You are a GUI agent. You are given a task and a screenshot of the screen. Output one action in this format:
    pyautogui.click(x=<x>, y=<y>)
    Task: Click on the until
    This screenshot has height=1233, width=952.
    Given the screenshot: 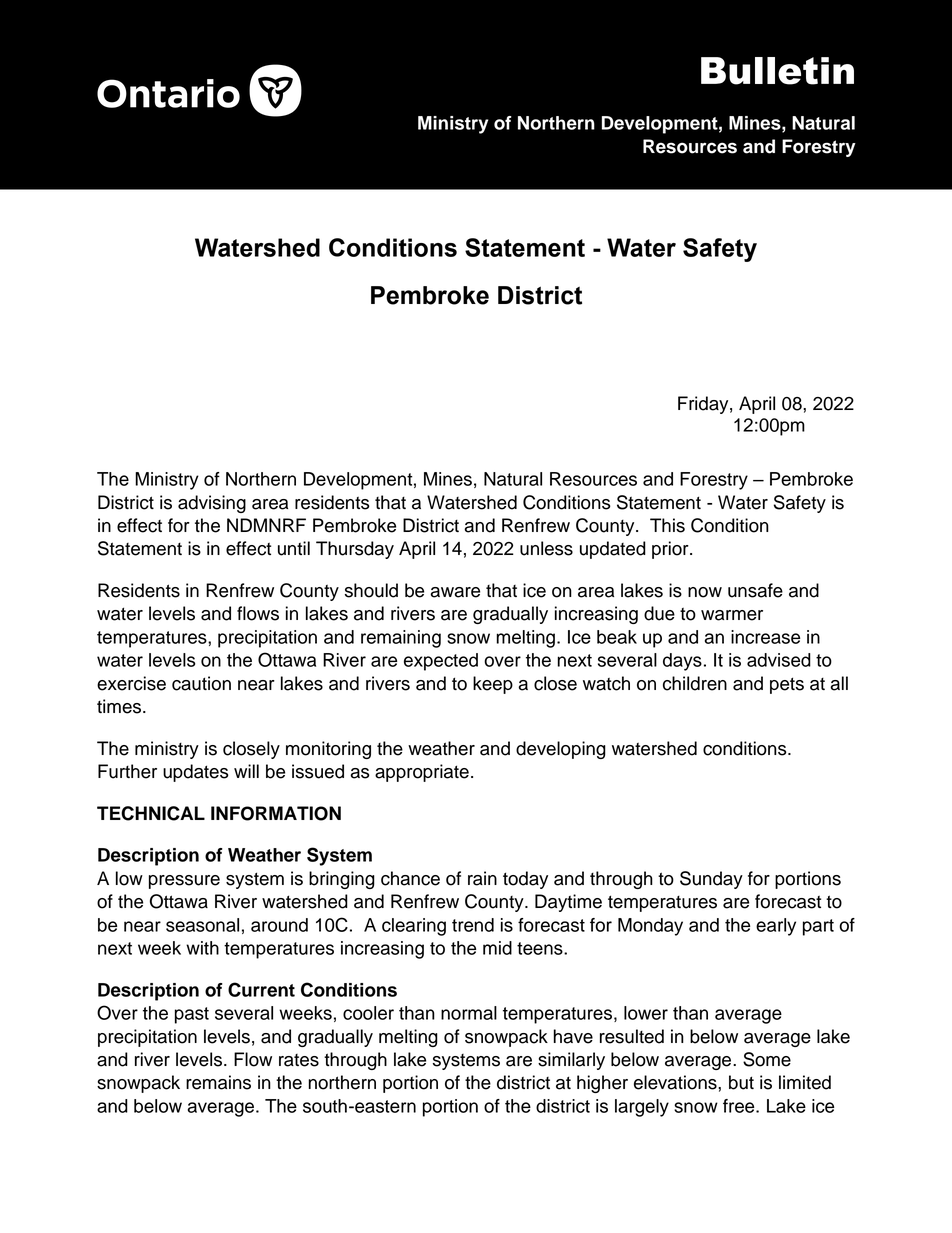 What is the action you would take?
    pyautogui.click(x=294, y=548)
